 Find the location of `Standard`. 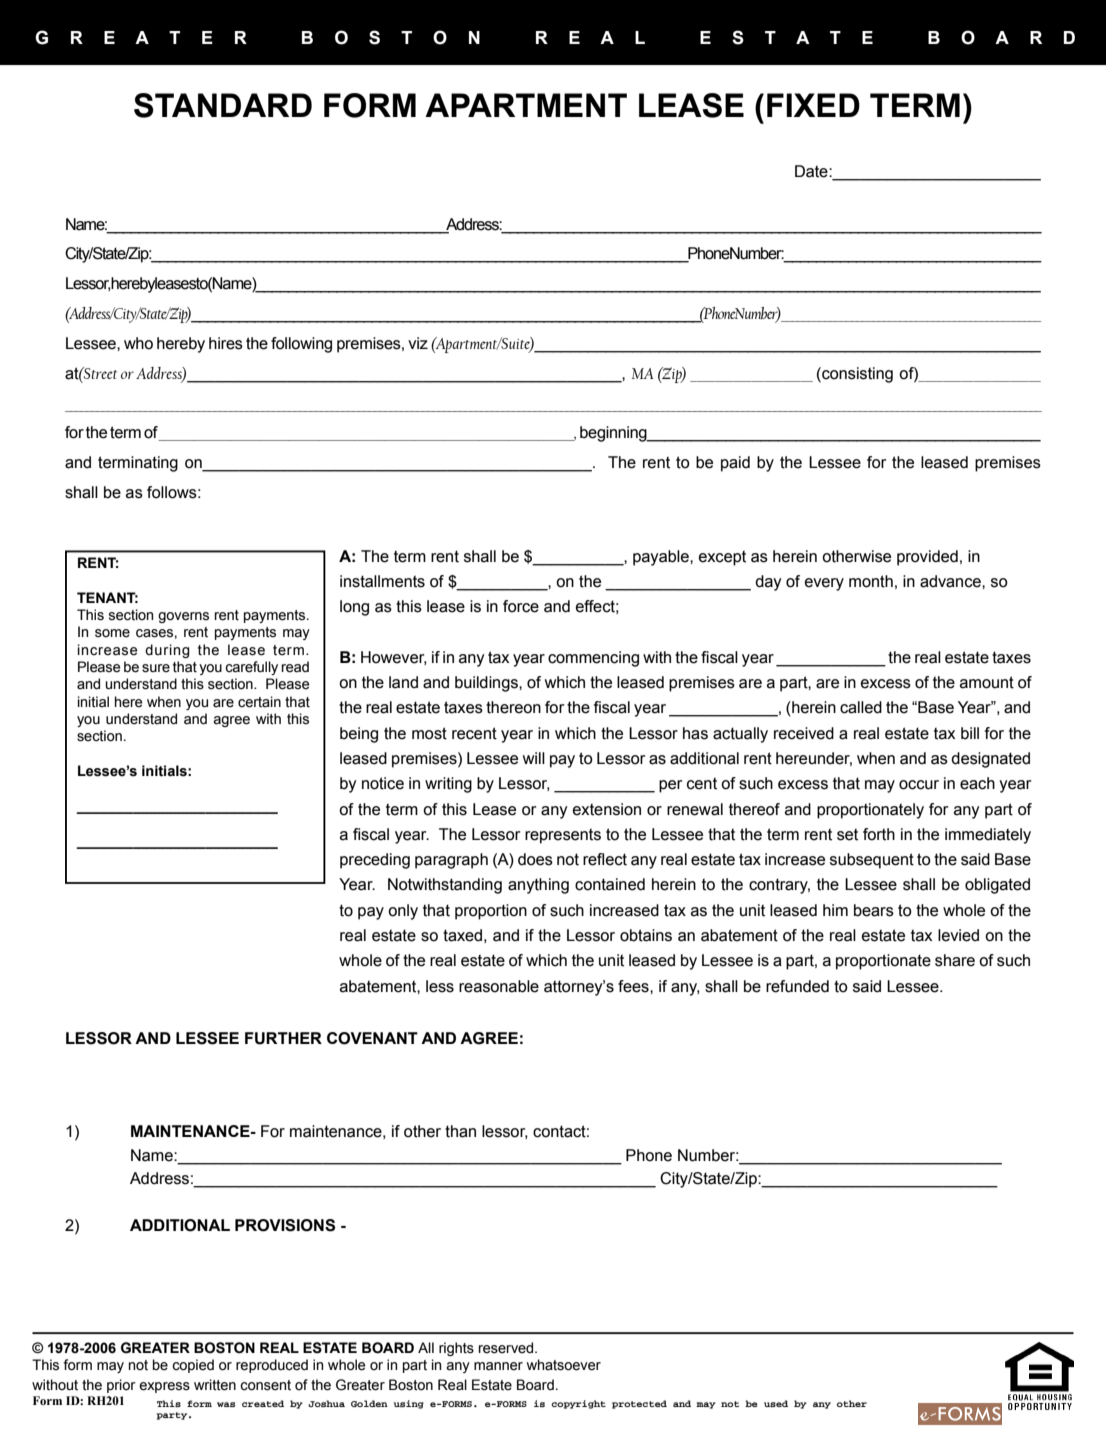

Standard is located at coordinates (223, 105).
